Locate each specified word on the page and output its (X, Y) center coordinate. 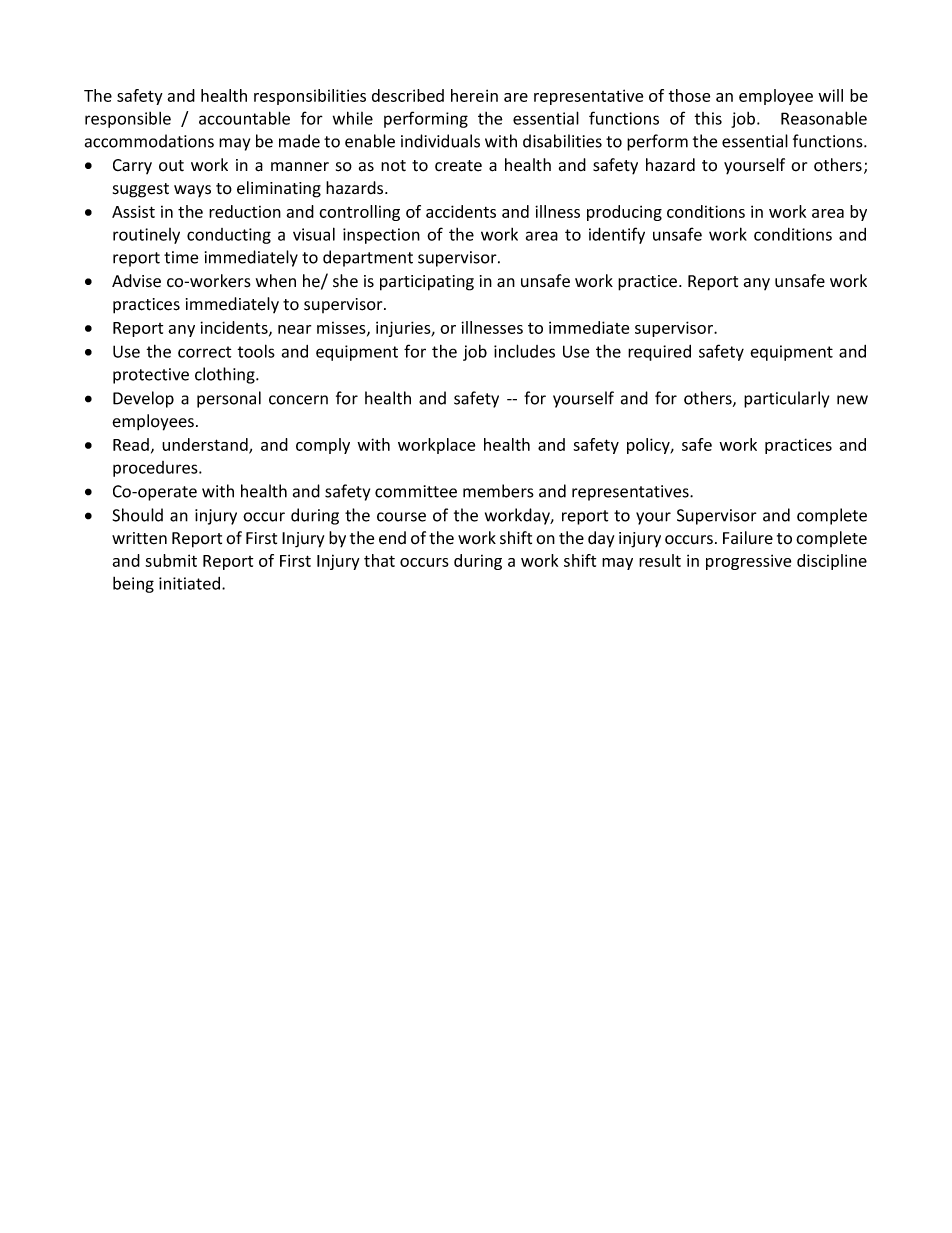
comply (323, 446)
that (379, 560)
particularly (786, 399)
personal (229, 399)
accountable (244, 118)
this (708, 118)
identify (617, 235)
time (181, 257)
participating (427, 283)
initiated (191, 583)
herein (474, 95)
